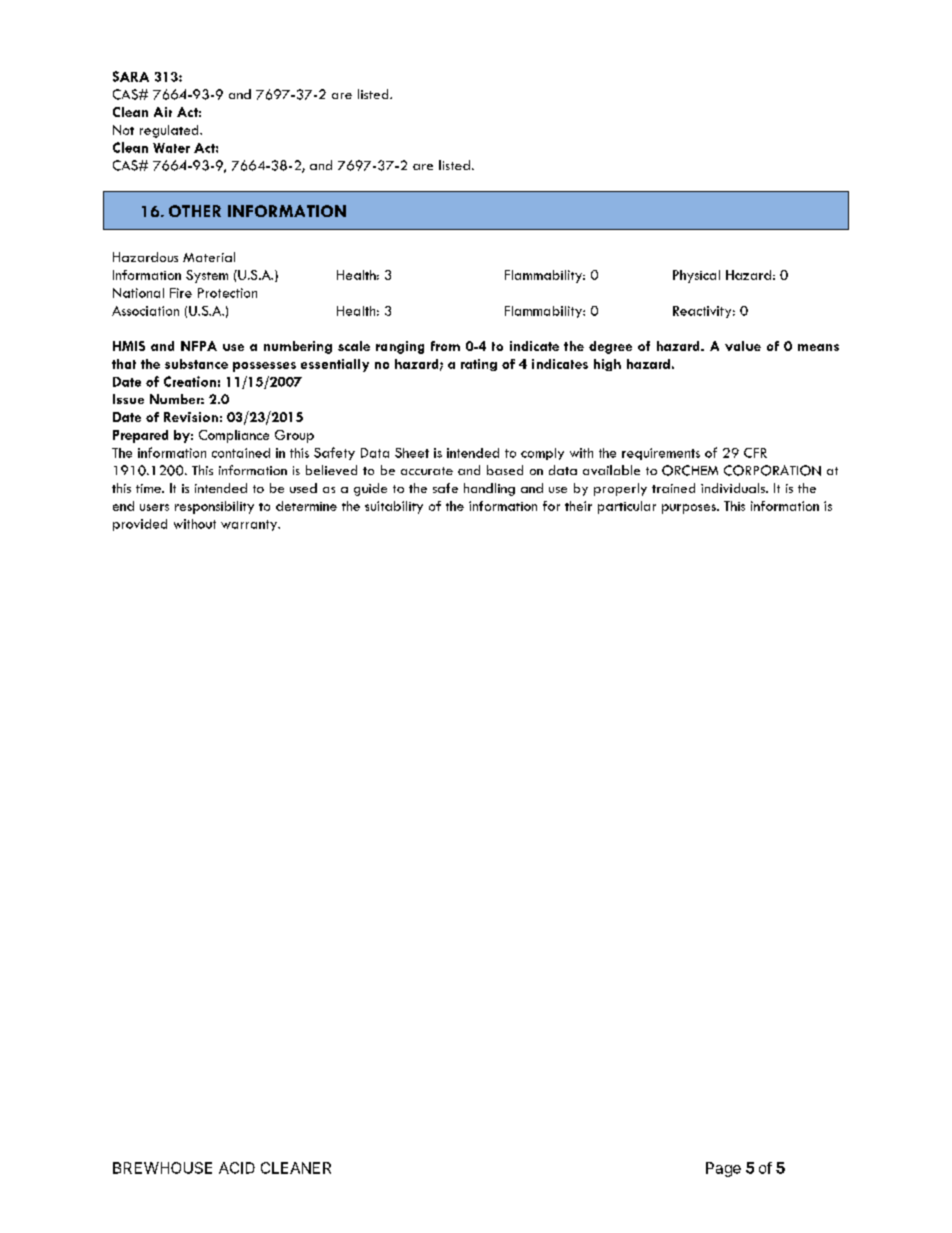 The height and width of the screenshot is (1233, 952). What do you see at coordinates (479, 365) in the screenshot?
I see `rating` at bounding box center [479, 365].
